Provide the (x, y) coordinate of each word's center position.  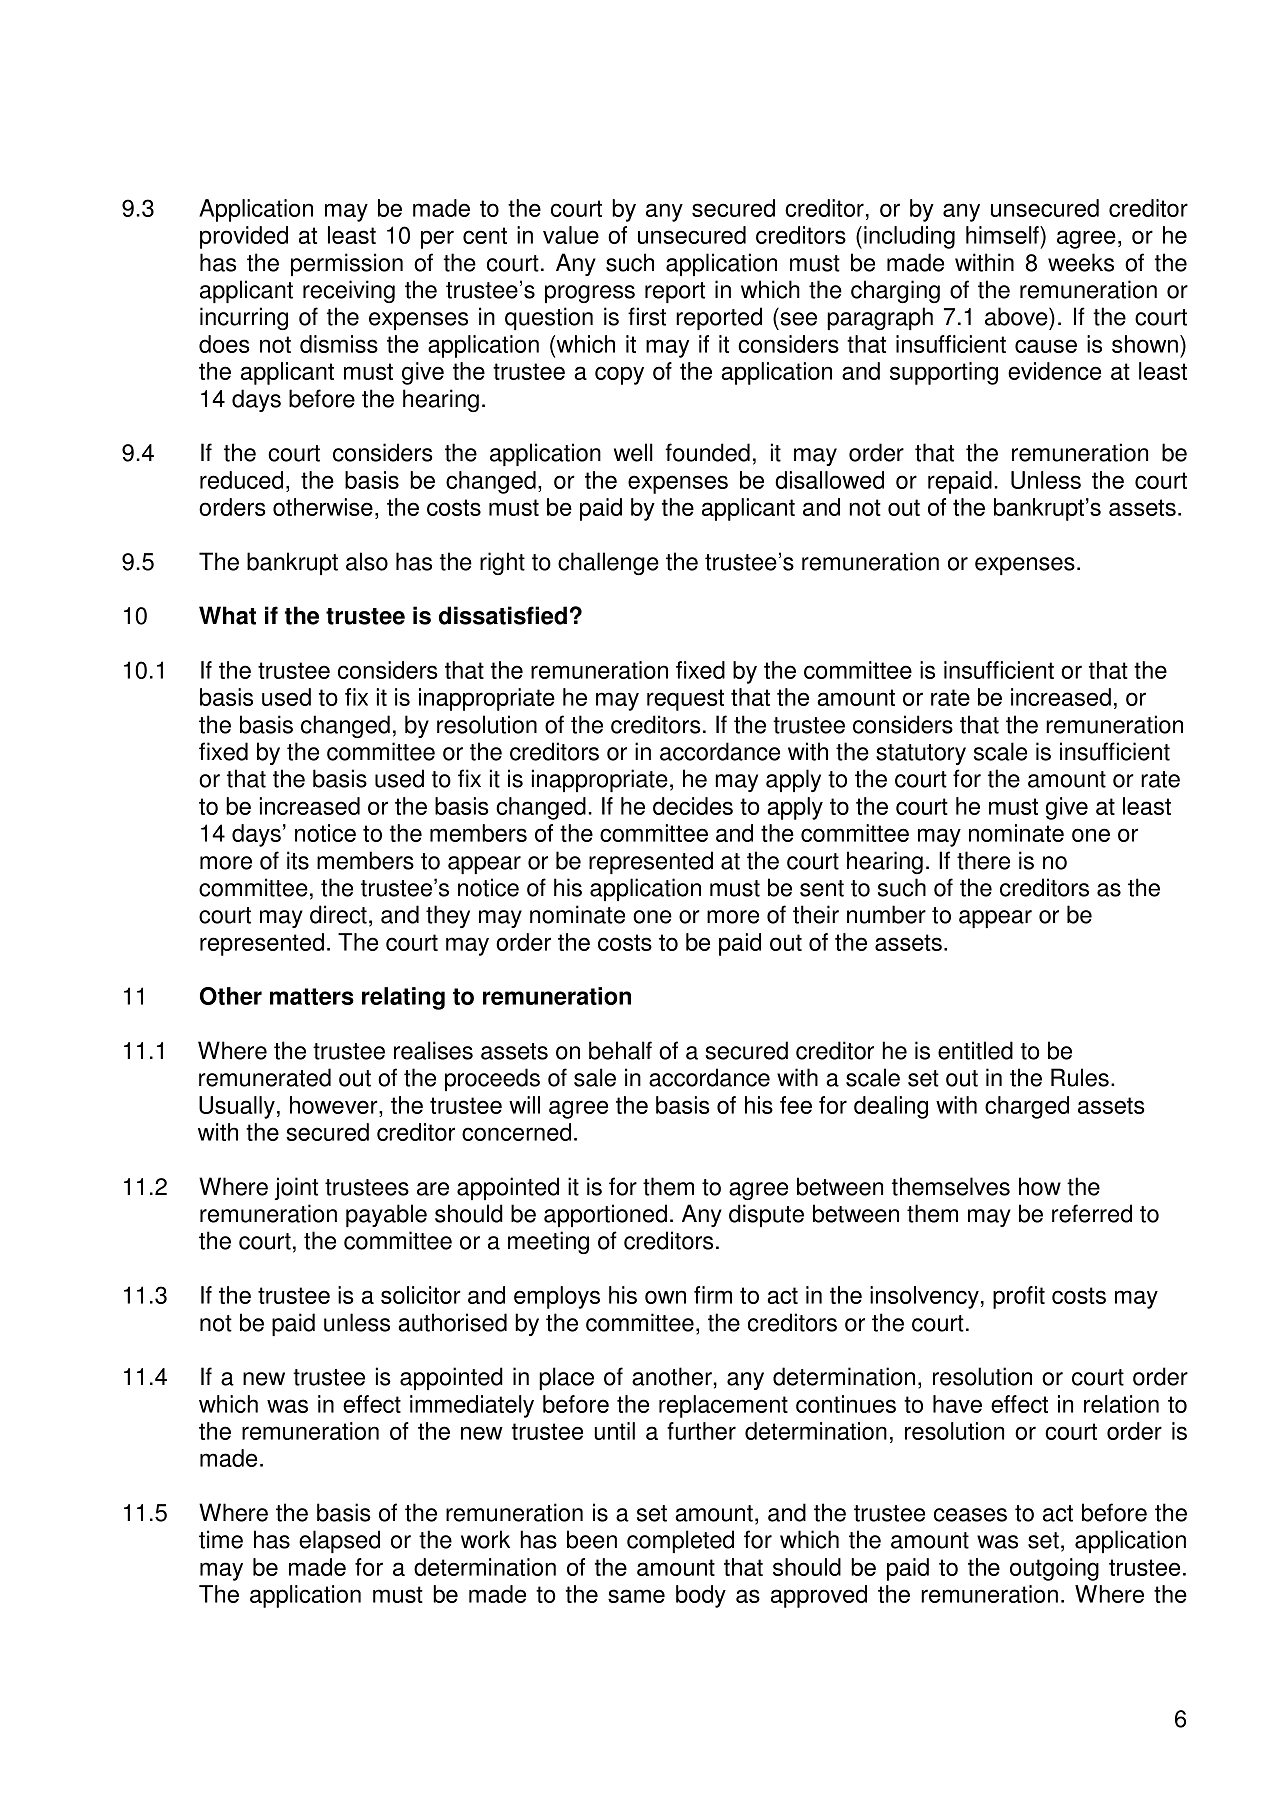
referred (1092, 1213)
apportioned (605, 1215)
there (983, 860)
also (367, 561)
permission (347, 264)
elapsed (339, 1541)
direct (338, 914)
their (816, 914)
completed (680, 1541)
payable (386, 1215)
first (647, 316)
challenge (608, 563)
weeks (1081, 262)
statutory (921, 754)
